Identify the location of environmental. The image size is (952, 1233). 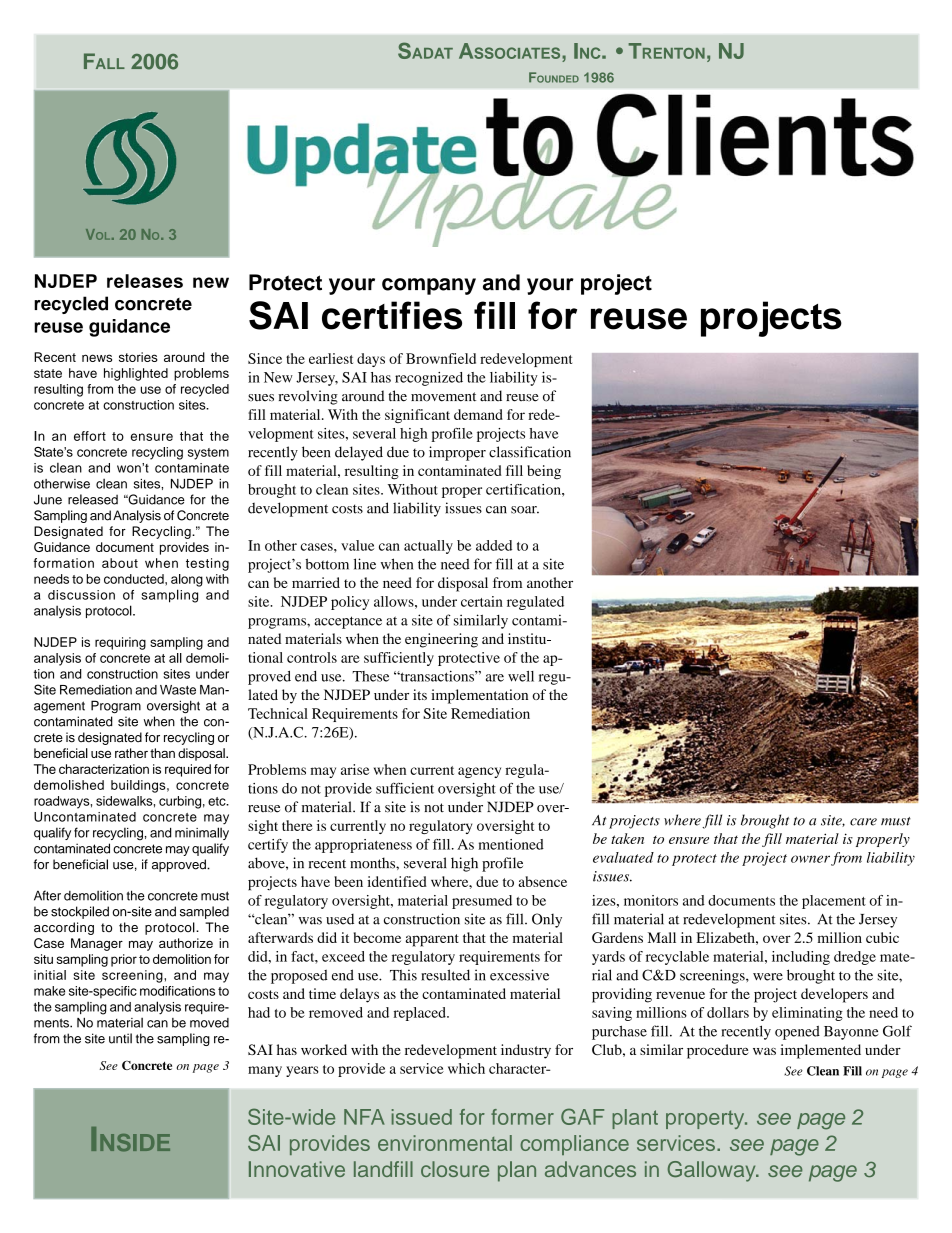
(445, 1143).
